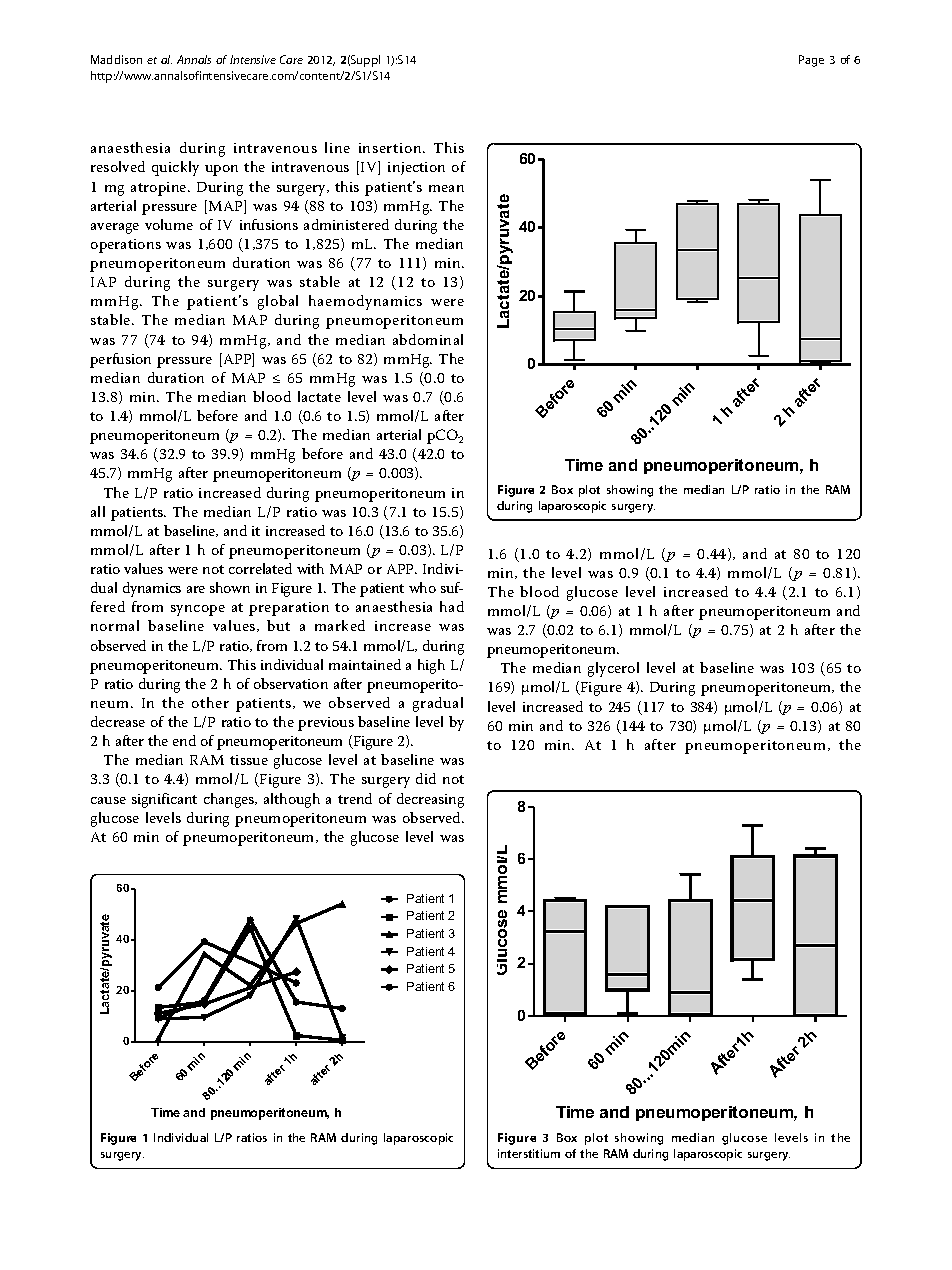 The image size is (952, 1270). I want to click on significant, so click(164, 800).
